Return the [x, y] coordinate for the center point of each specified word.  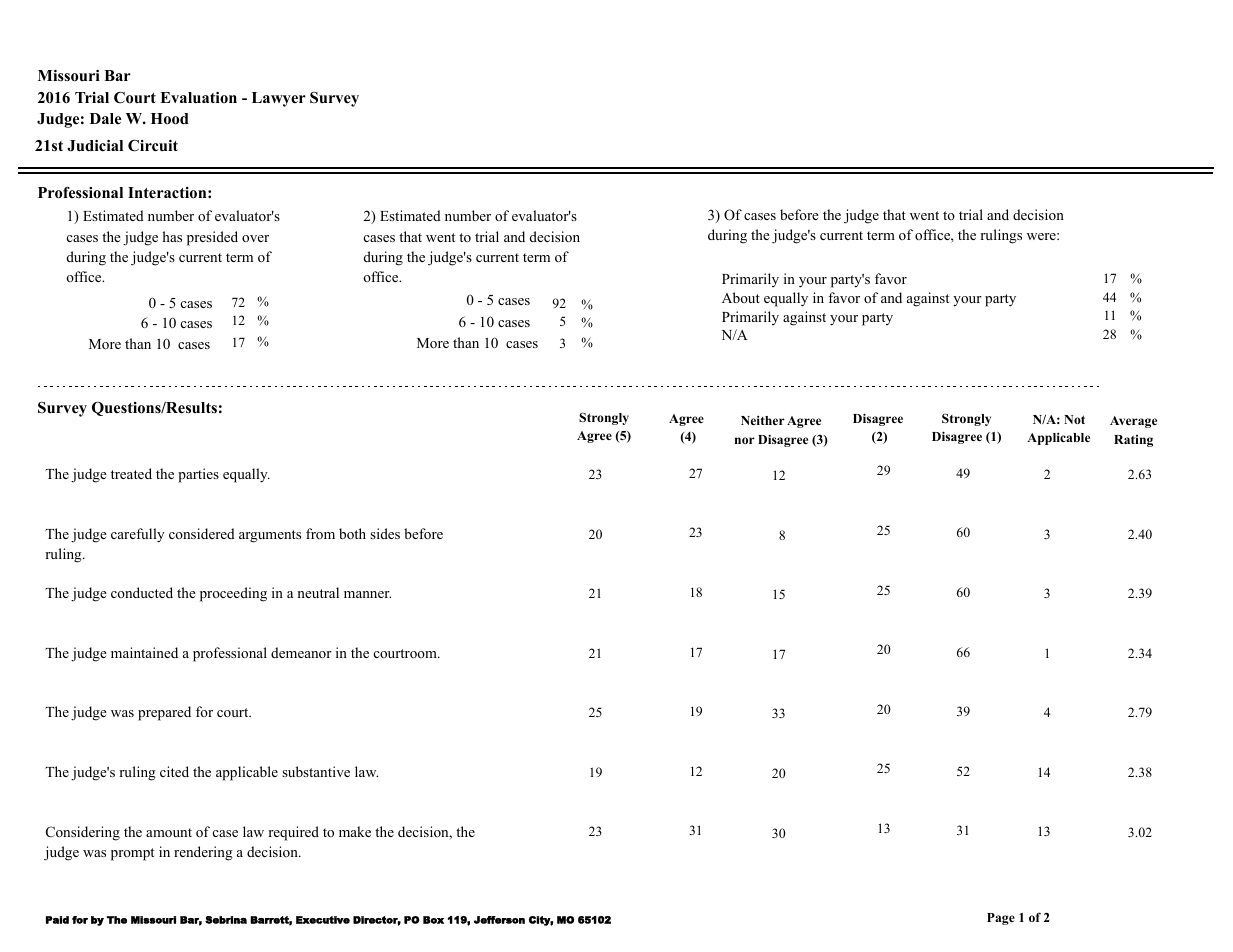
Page [1001, 919]
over [255, 238]
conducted [142, 592]
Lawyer [279, 99]
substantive [316, 771]
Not [1074, 419]
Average [1133, 422]
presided [212, 238]
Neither [763, 420]
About [741, 297]
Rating [1133, 441]
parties [198, 475]
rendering [203, 853]
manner [367, 594]
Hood [170, 119]
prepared [164, 713]
